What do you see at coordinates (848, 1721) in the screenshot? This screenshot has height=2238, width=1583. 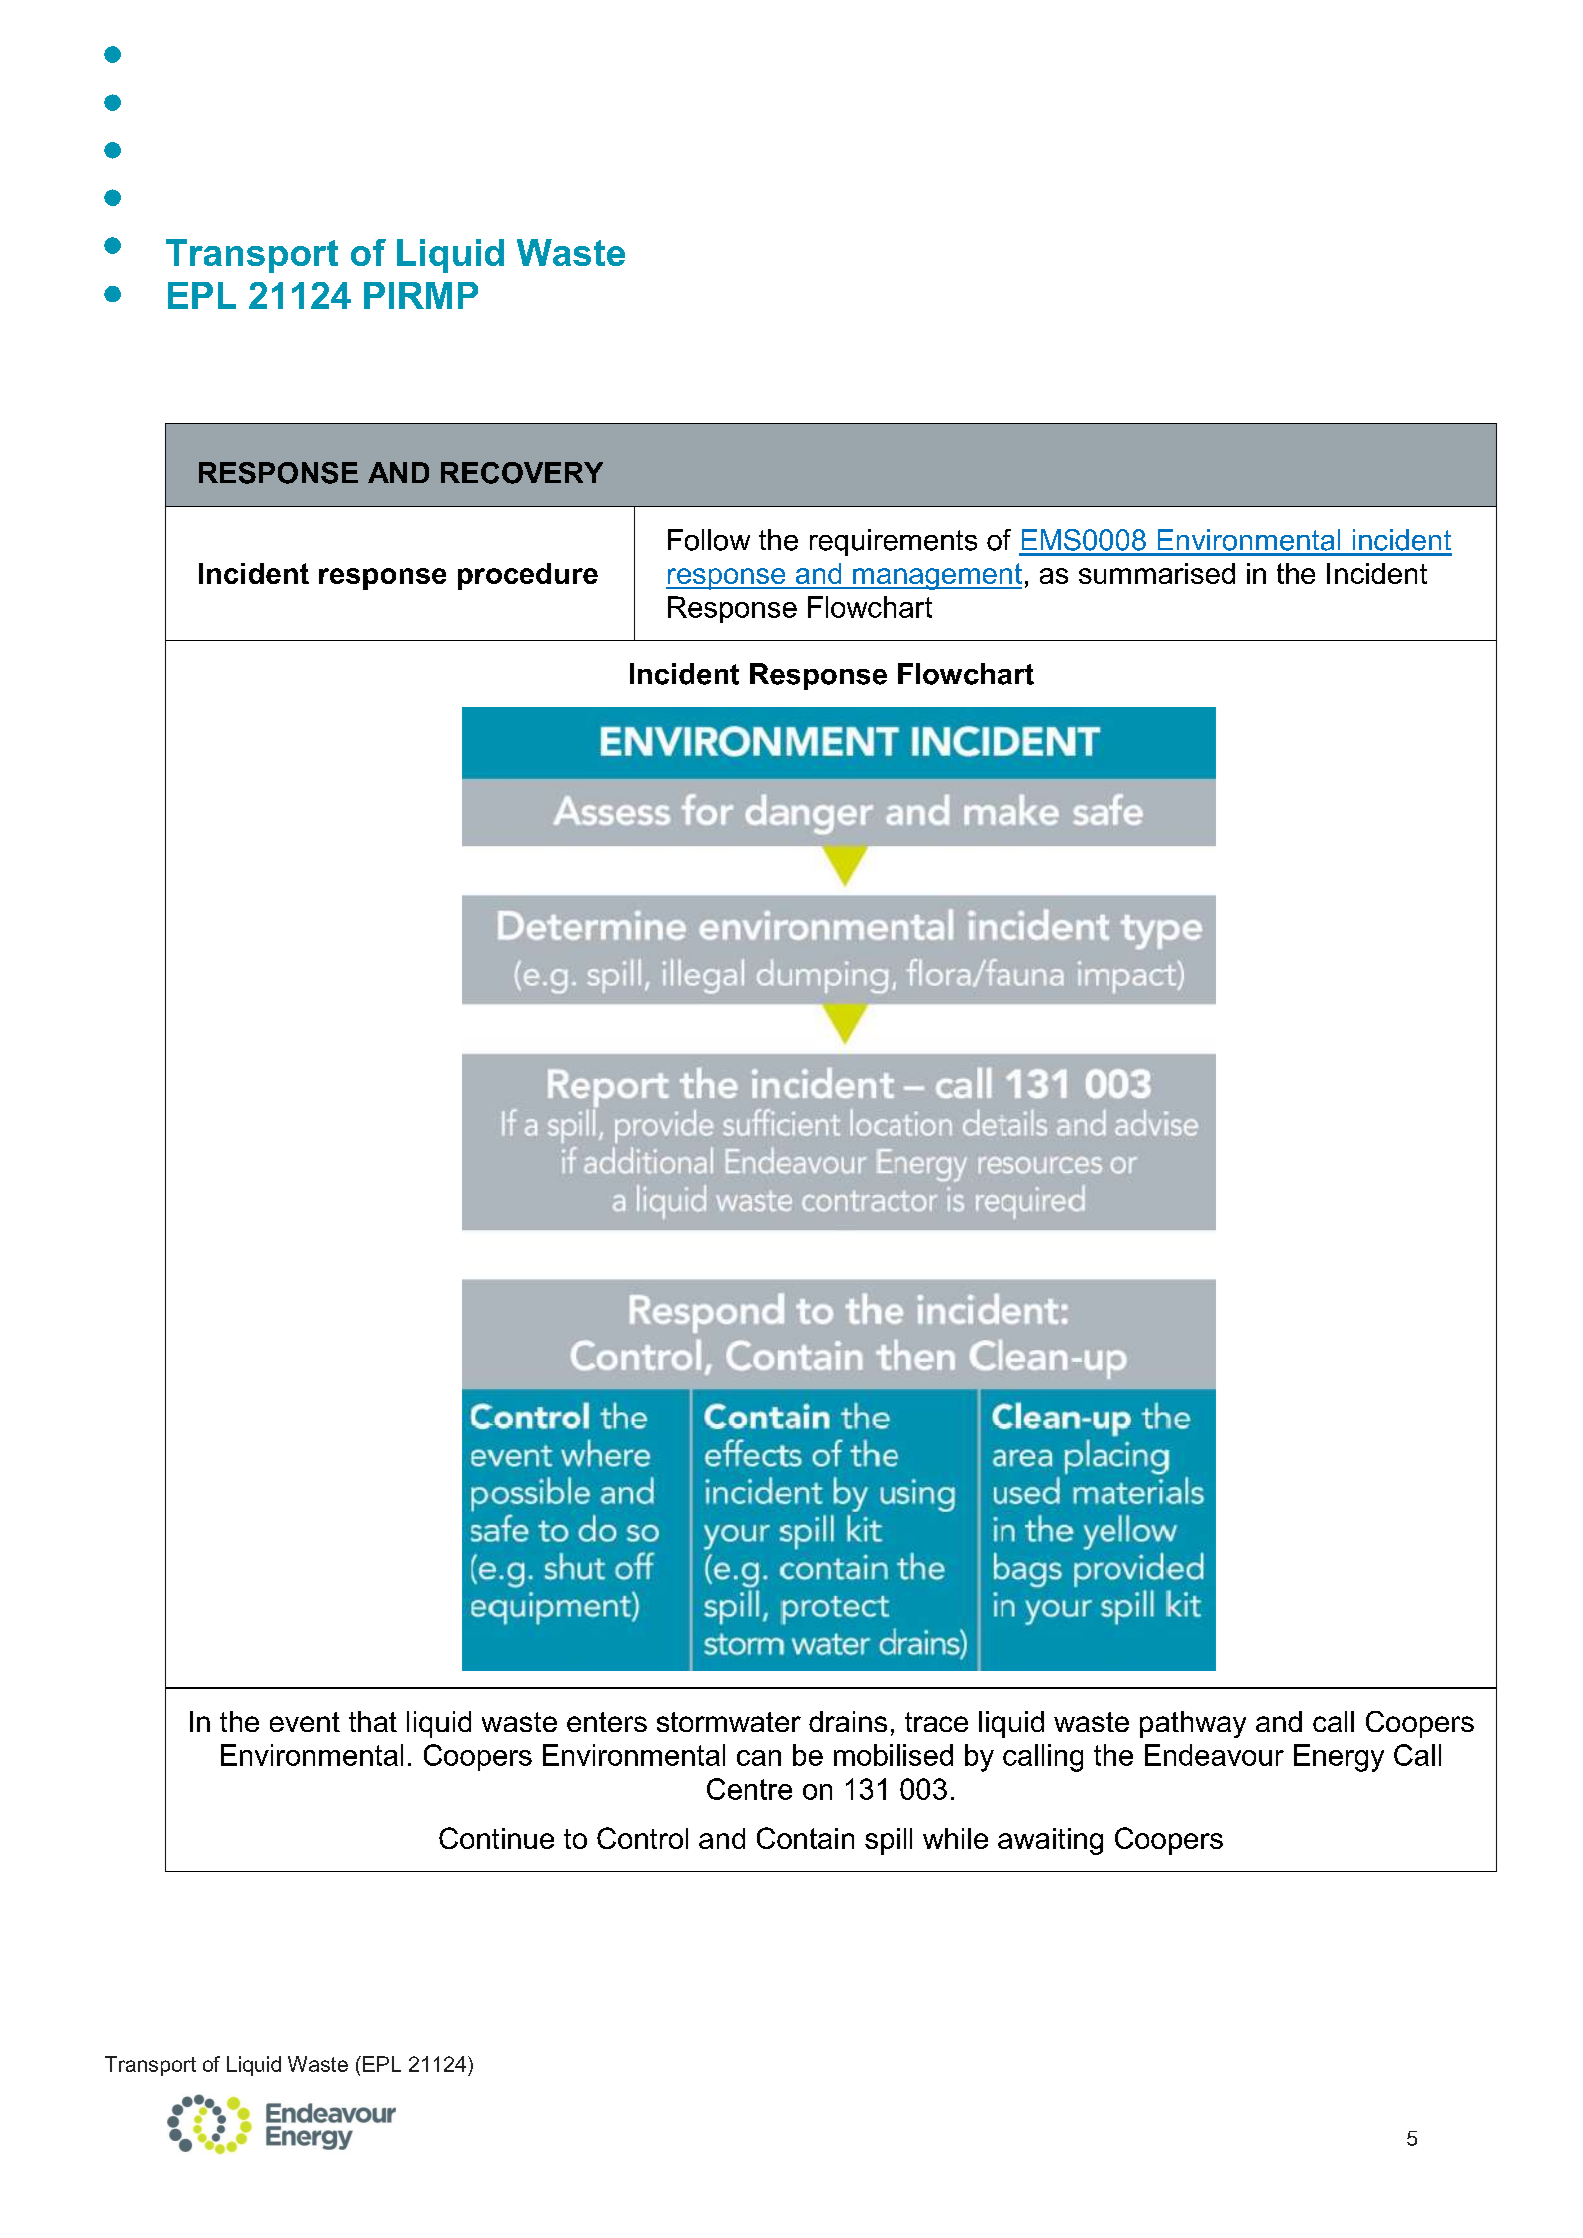 I see `drains` at bounding box center [848, 1721].
